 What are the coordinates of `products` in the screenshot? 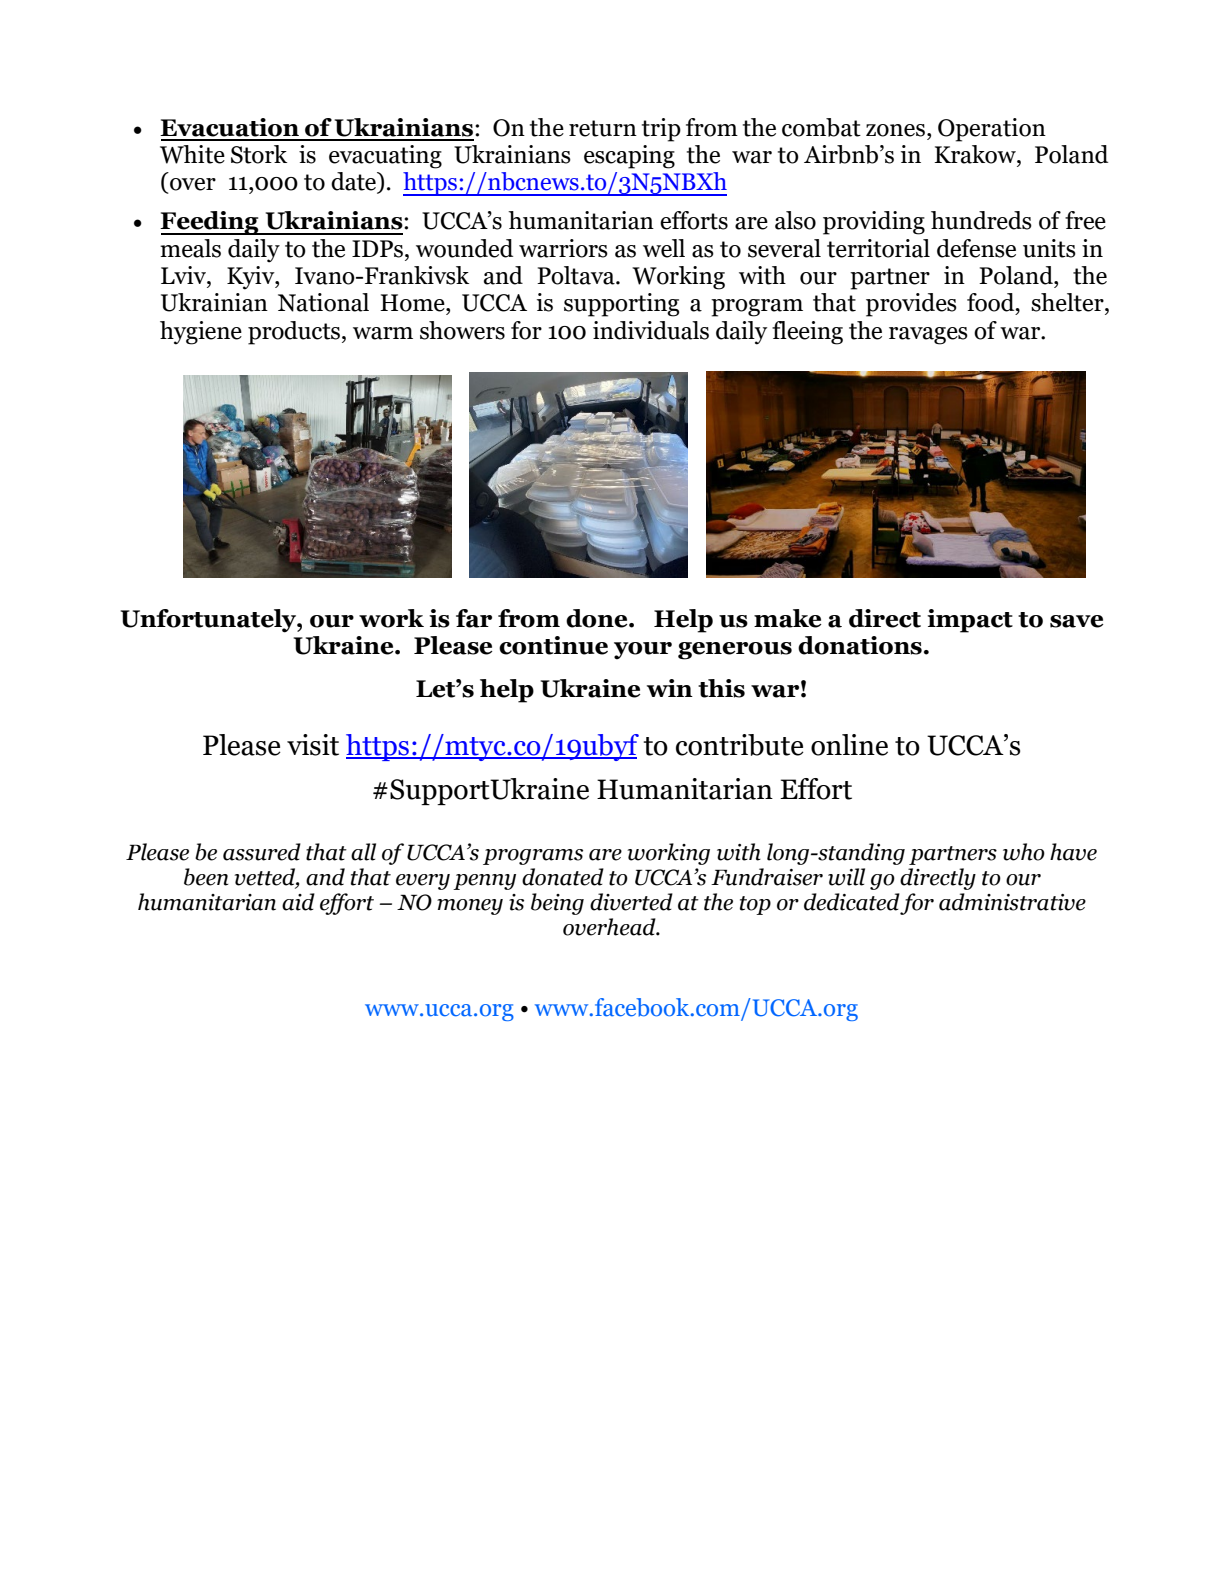 It's located at (295, 333).
